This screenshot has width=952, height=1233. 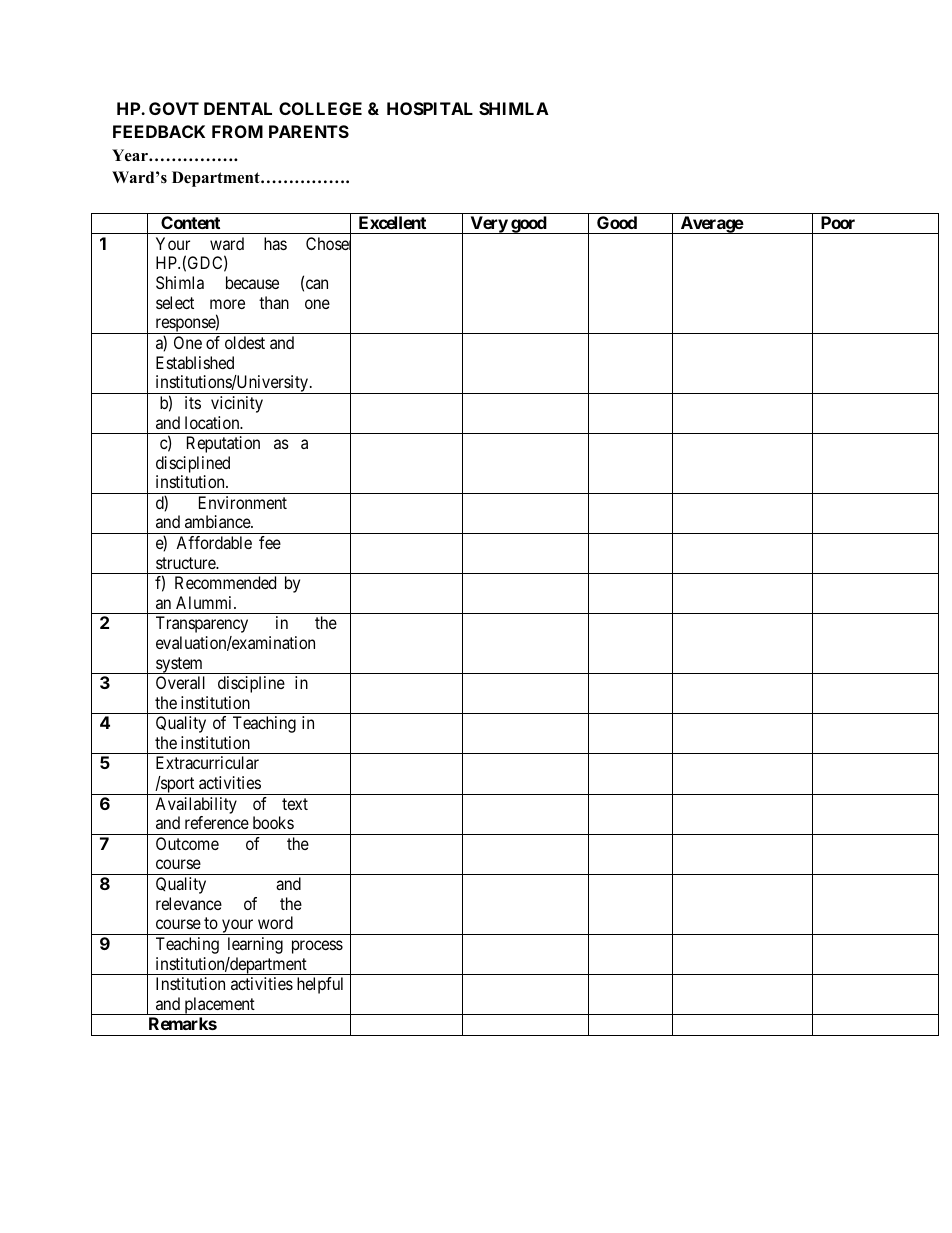 What do you see at coordinates (207, 762) in the screenshot?
I see `Extracurricular` at bounding box center [207, 762].
